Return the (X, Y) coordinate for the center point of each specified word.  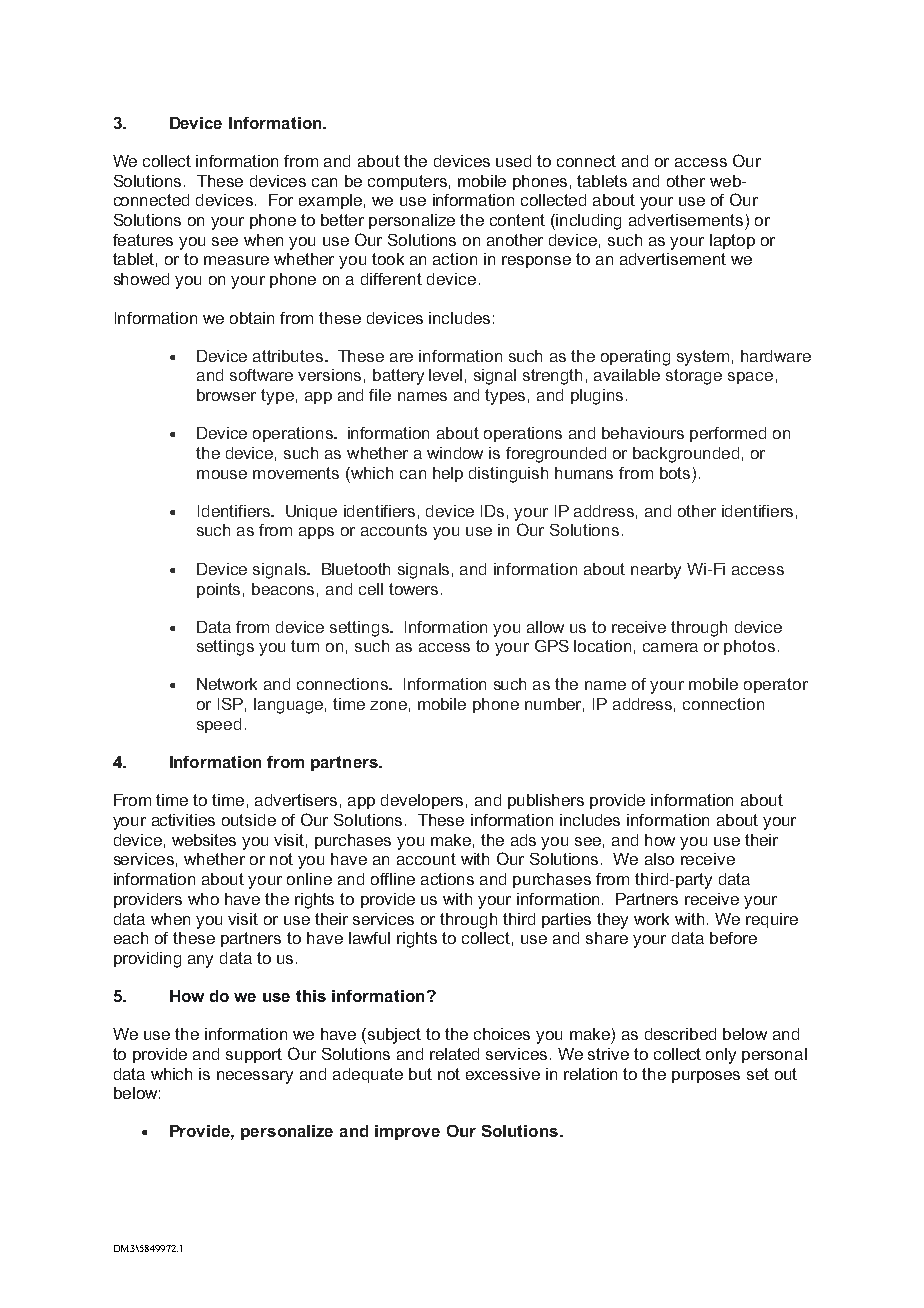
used (513, 161)
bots (675, 473)
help (448, 474)
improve (407, 1132)
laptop (732, 241)
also (659, 859)
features (143, 240)
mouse (222, 474)
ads (523, 840)
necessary (255, 1077)
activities (183, 820)
